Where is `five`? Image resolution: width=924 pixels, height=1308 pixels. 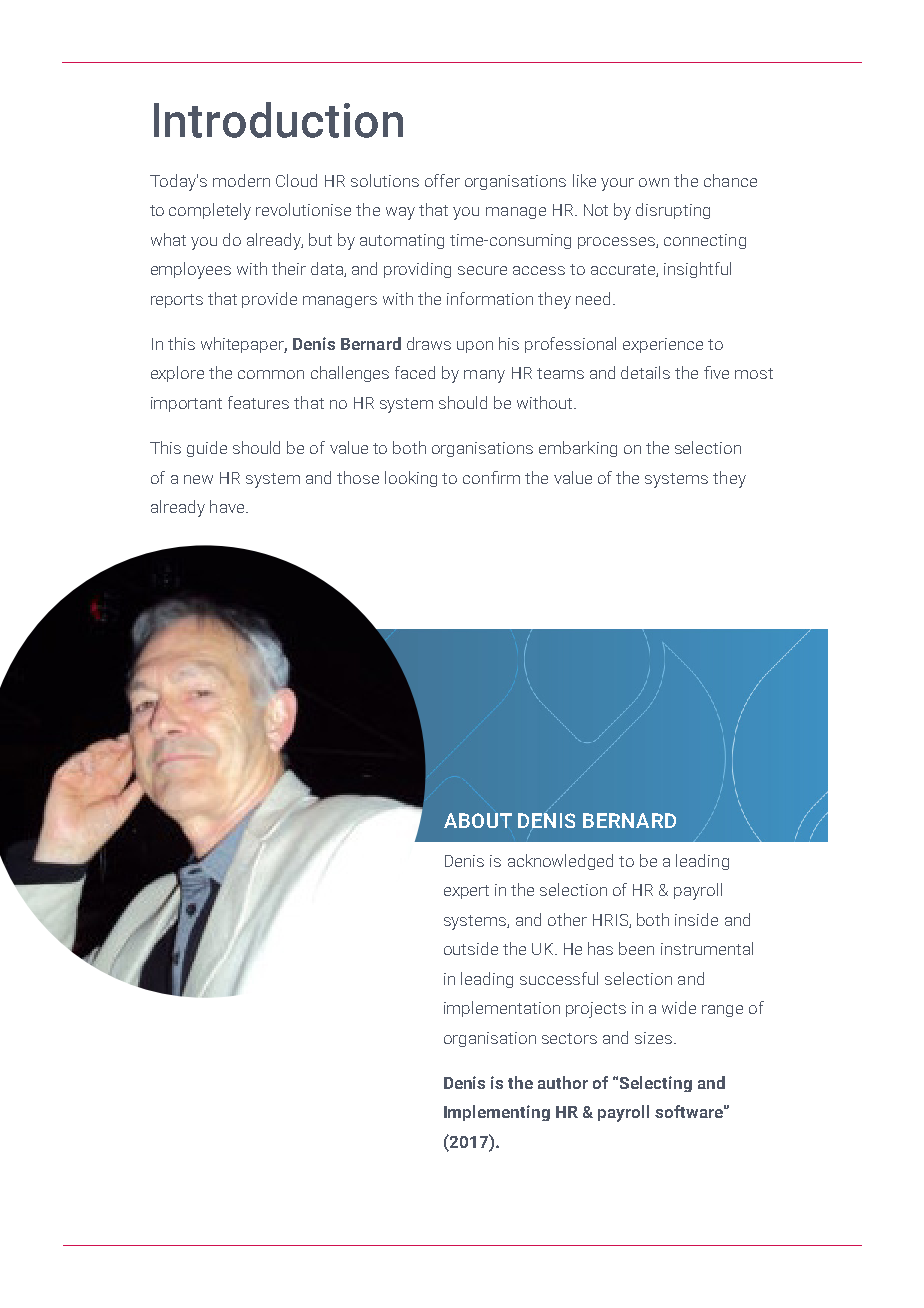 five is located at coordinates (716, 372).
